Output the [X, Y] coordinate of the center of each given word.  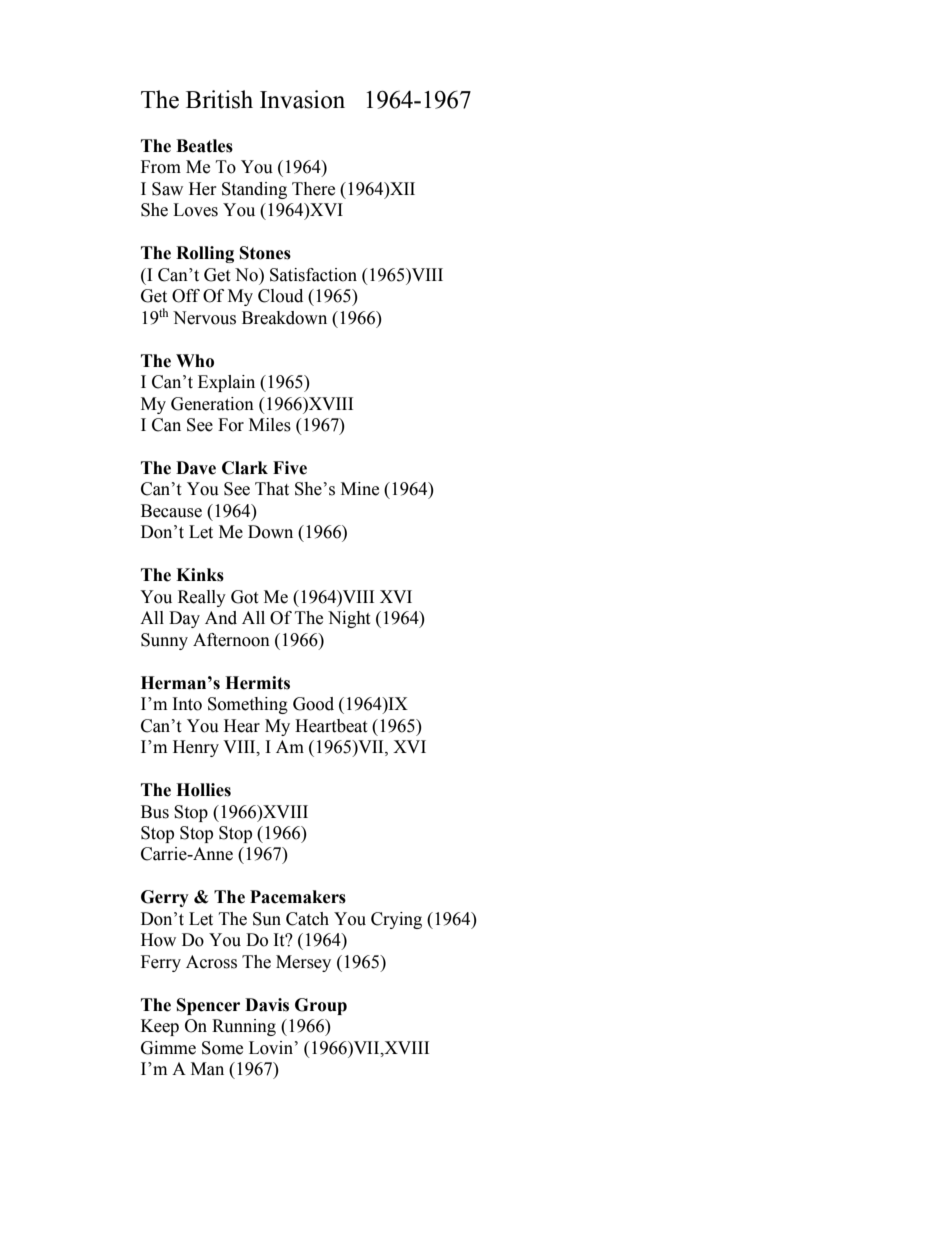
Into [187, 704]
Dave [196, 468]
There [313, 189]
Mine [360, 489]
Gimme [168, 1048]
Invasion [302, 99]
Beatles [204, 146]
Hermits [257, 683]
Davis [267, 1005]
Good [313, 704]
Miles [270, 425]
